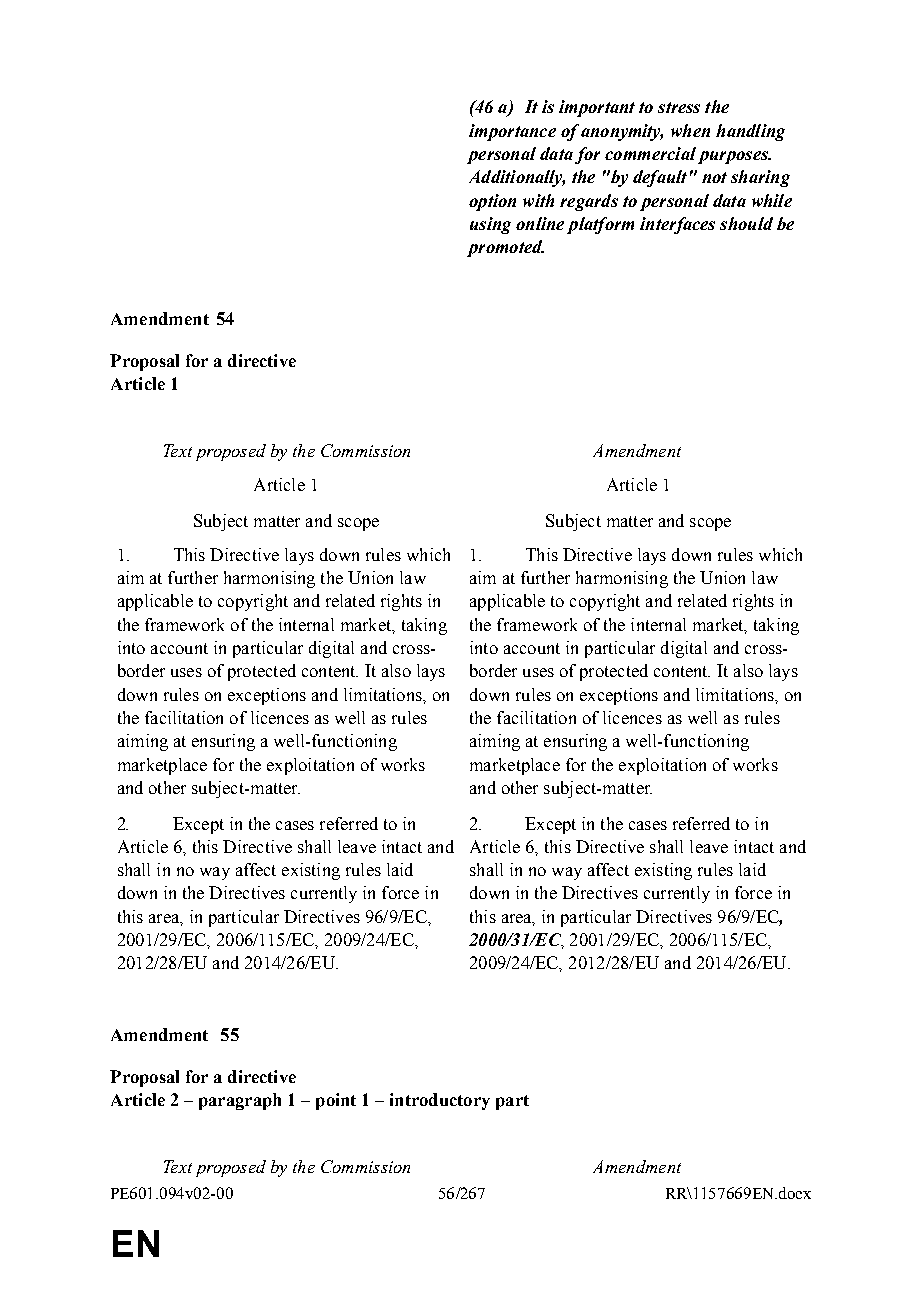  What do you see at coordinates (492, 202) in the screenshot?
I see `option` at bounding box center [492, 202].
